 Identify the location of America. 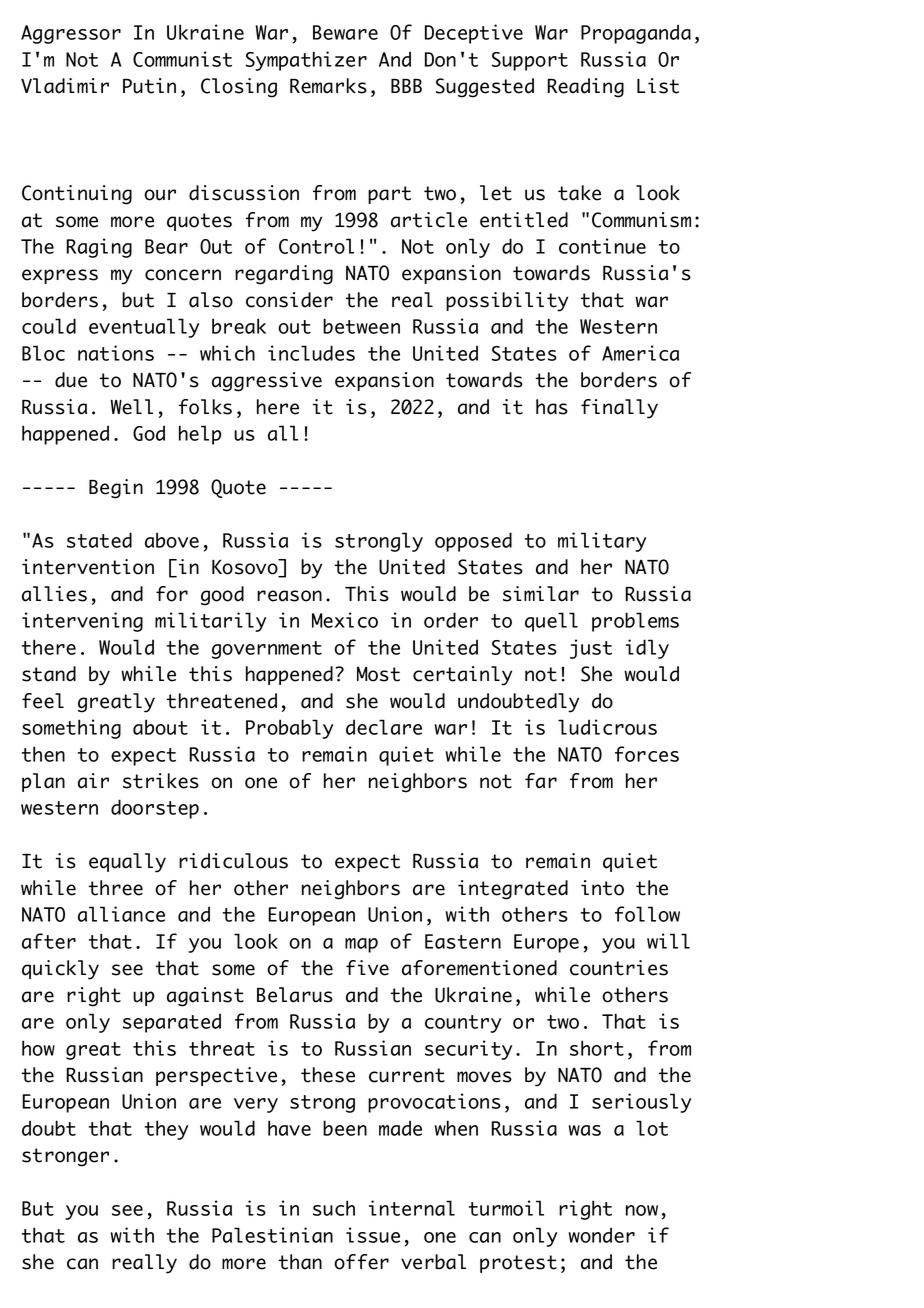
(640, 353).
